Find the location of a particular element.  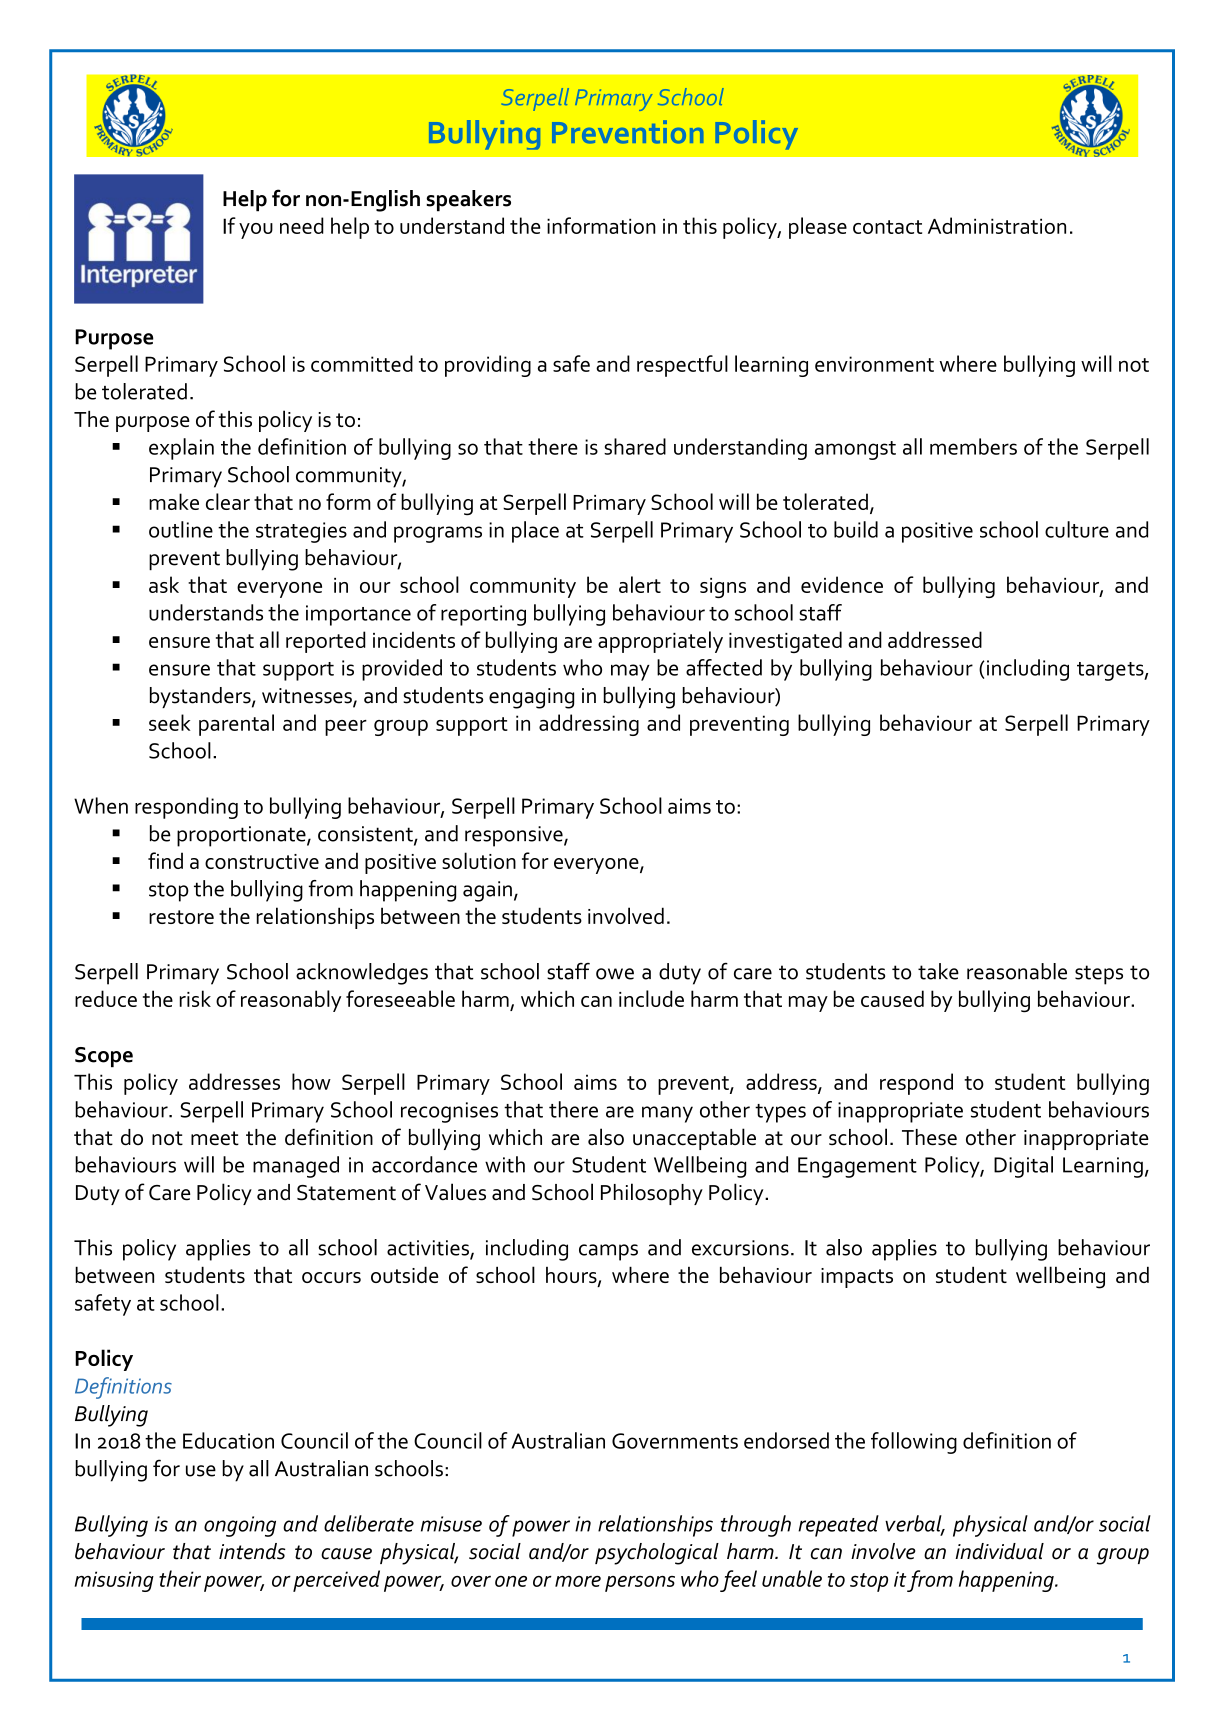

ongoing is located at coordinates (240, 1526).
